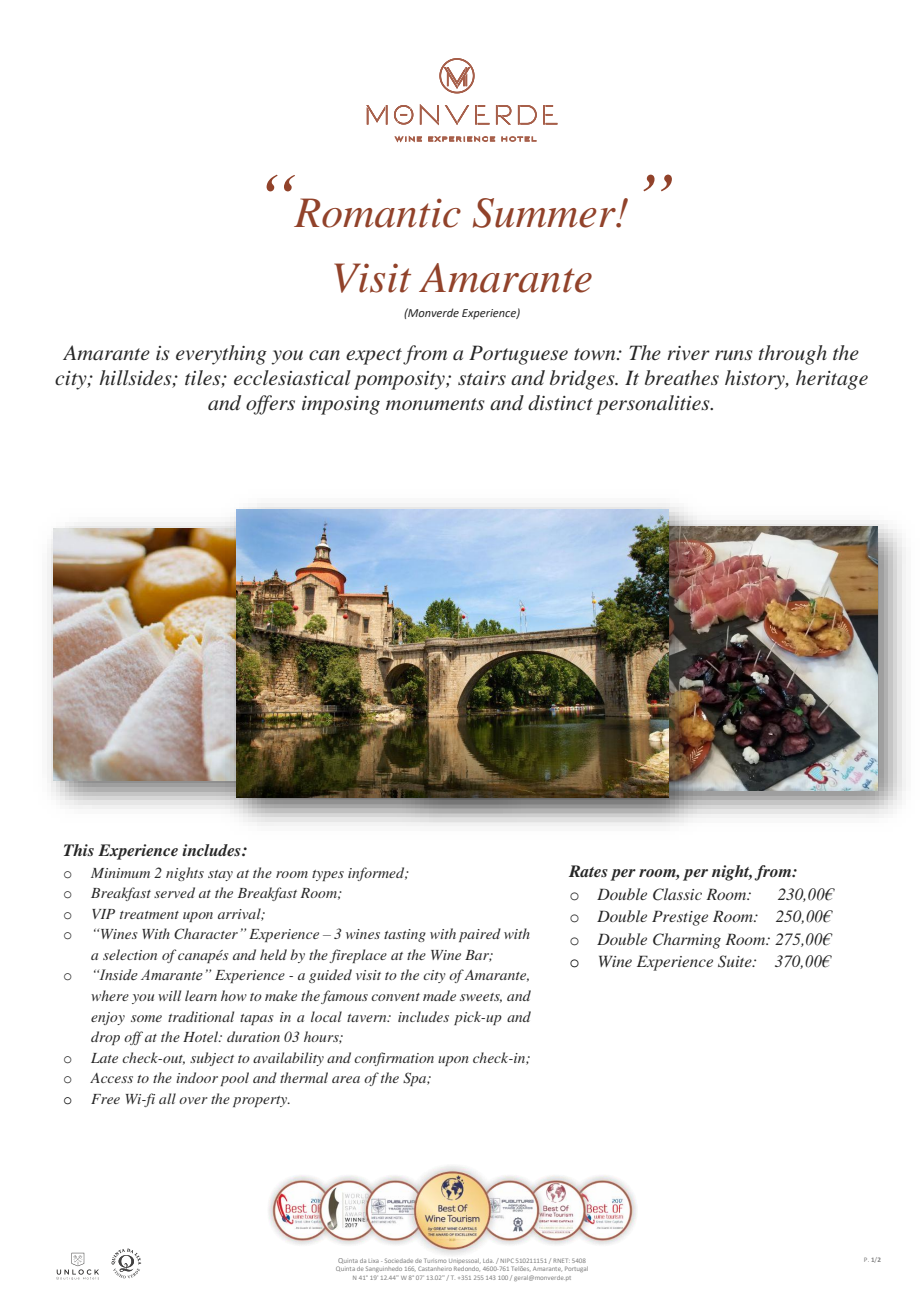  What do you see at coordinates (677, 894) in the screenshot?
I see `Classic` at bounding box center [677, 894].
